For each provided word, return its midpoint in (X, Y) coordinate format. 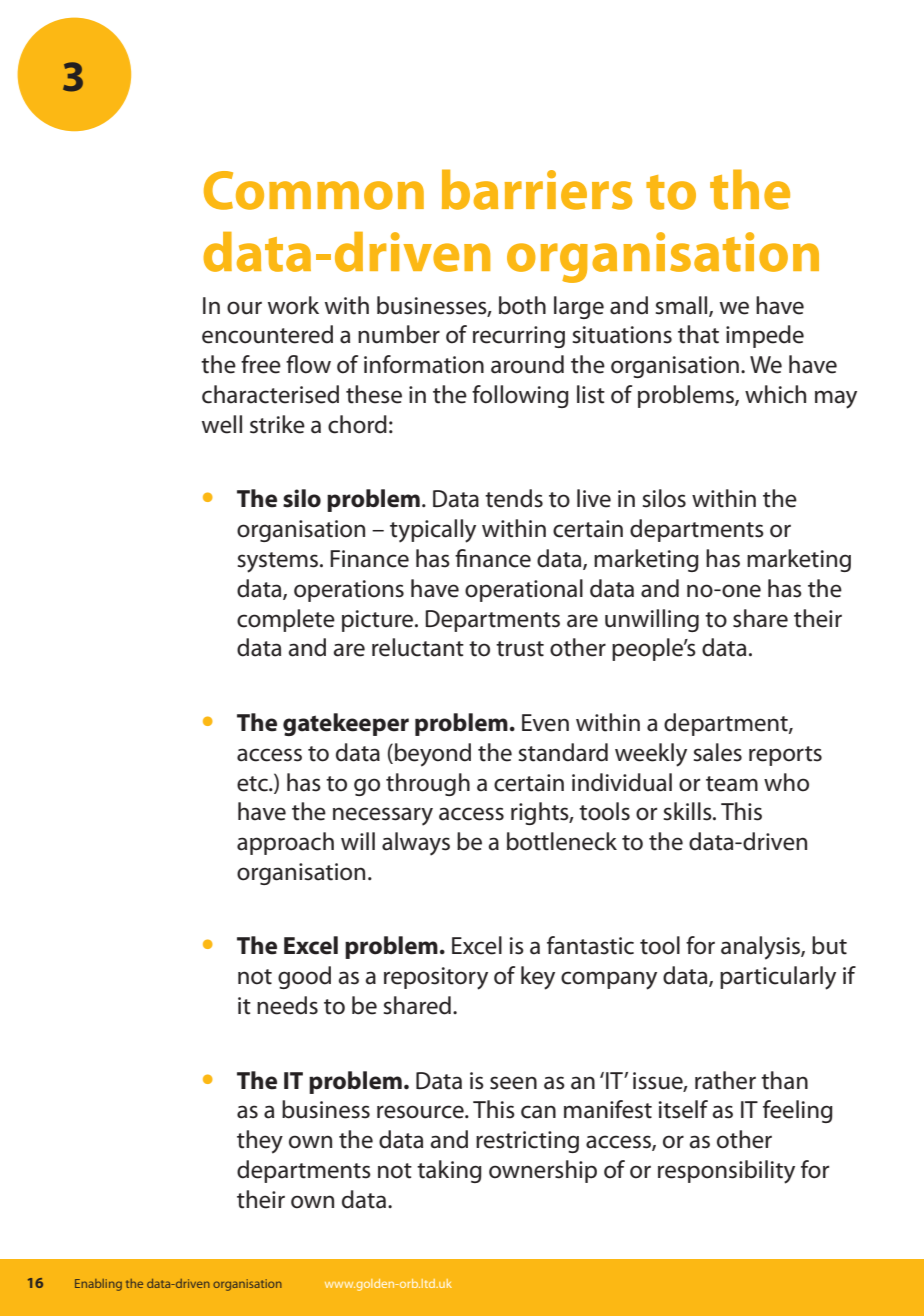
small (683, 306)
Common (314, 190)
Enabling (98, 1285)
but (829, 945)
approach (285, 843)
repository (436, 978)
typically (433, 531)
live (594, 498)
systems (279, 562)
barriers (537, 189)
